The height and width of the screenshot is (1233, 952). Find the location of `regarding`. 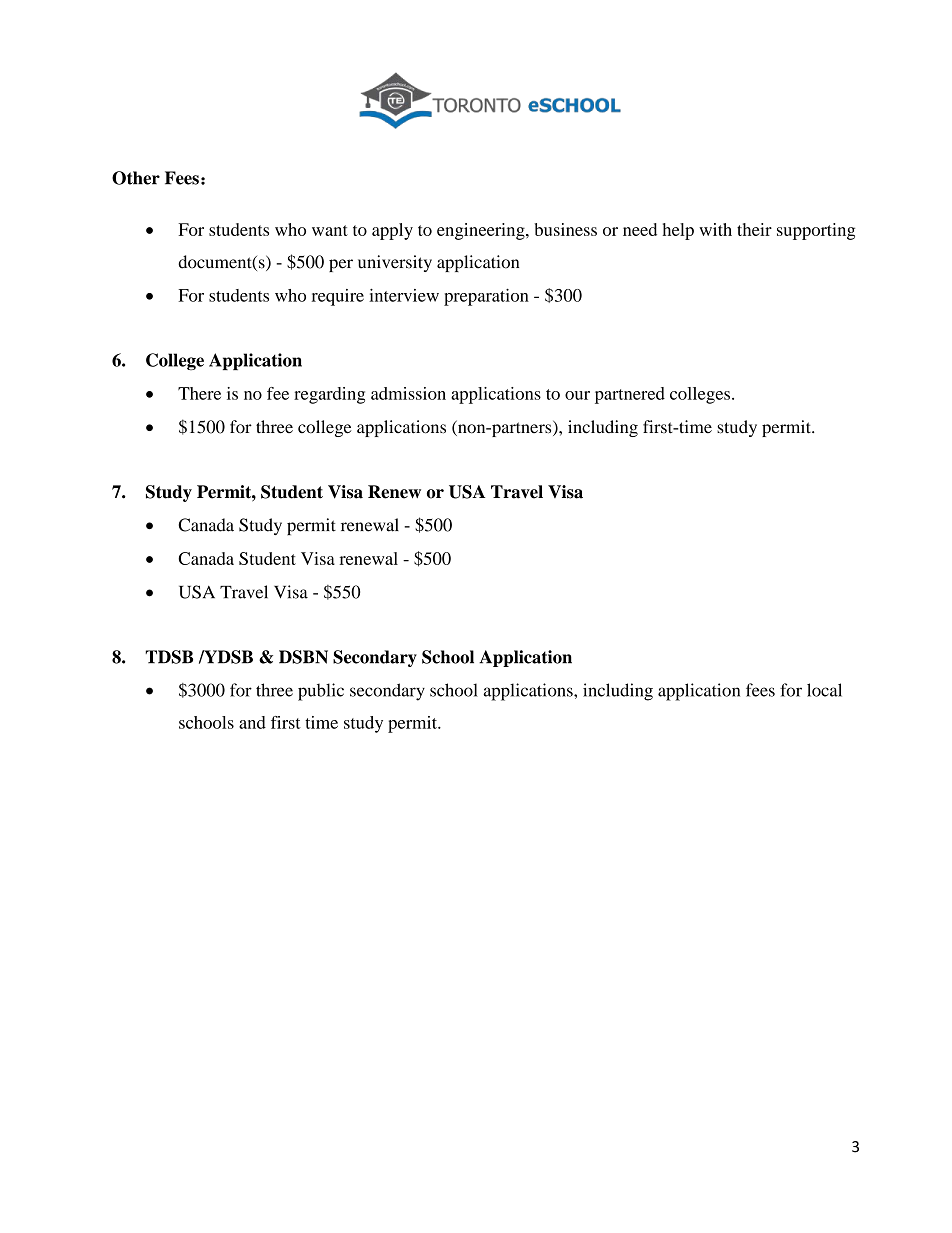

regarding is located at coordinates (329, 395).
